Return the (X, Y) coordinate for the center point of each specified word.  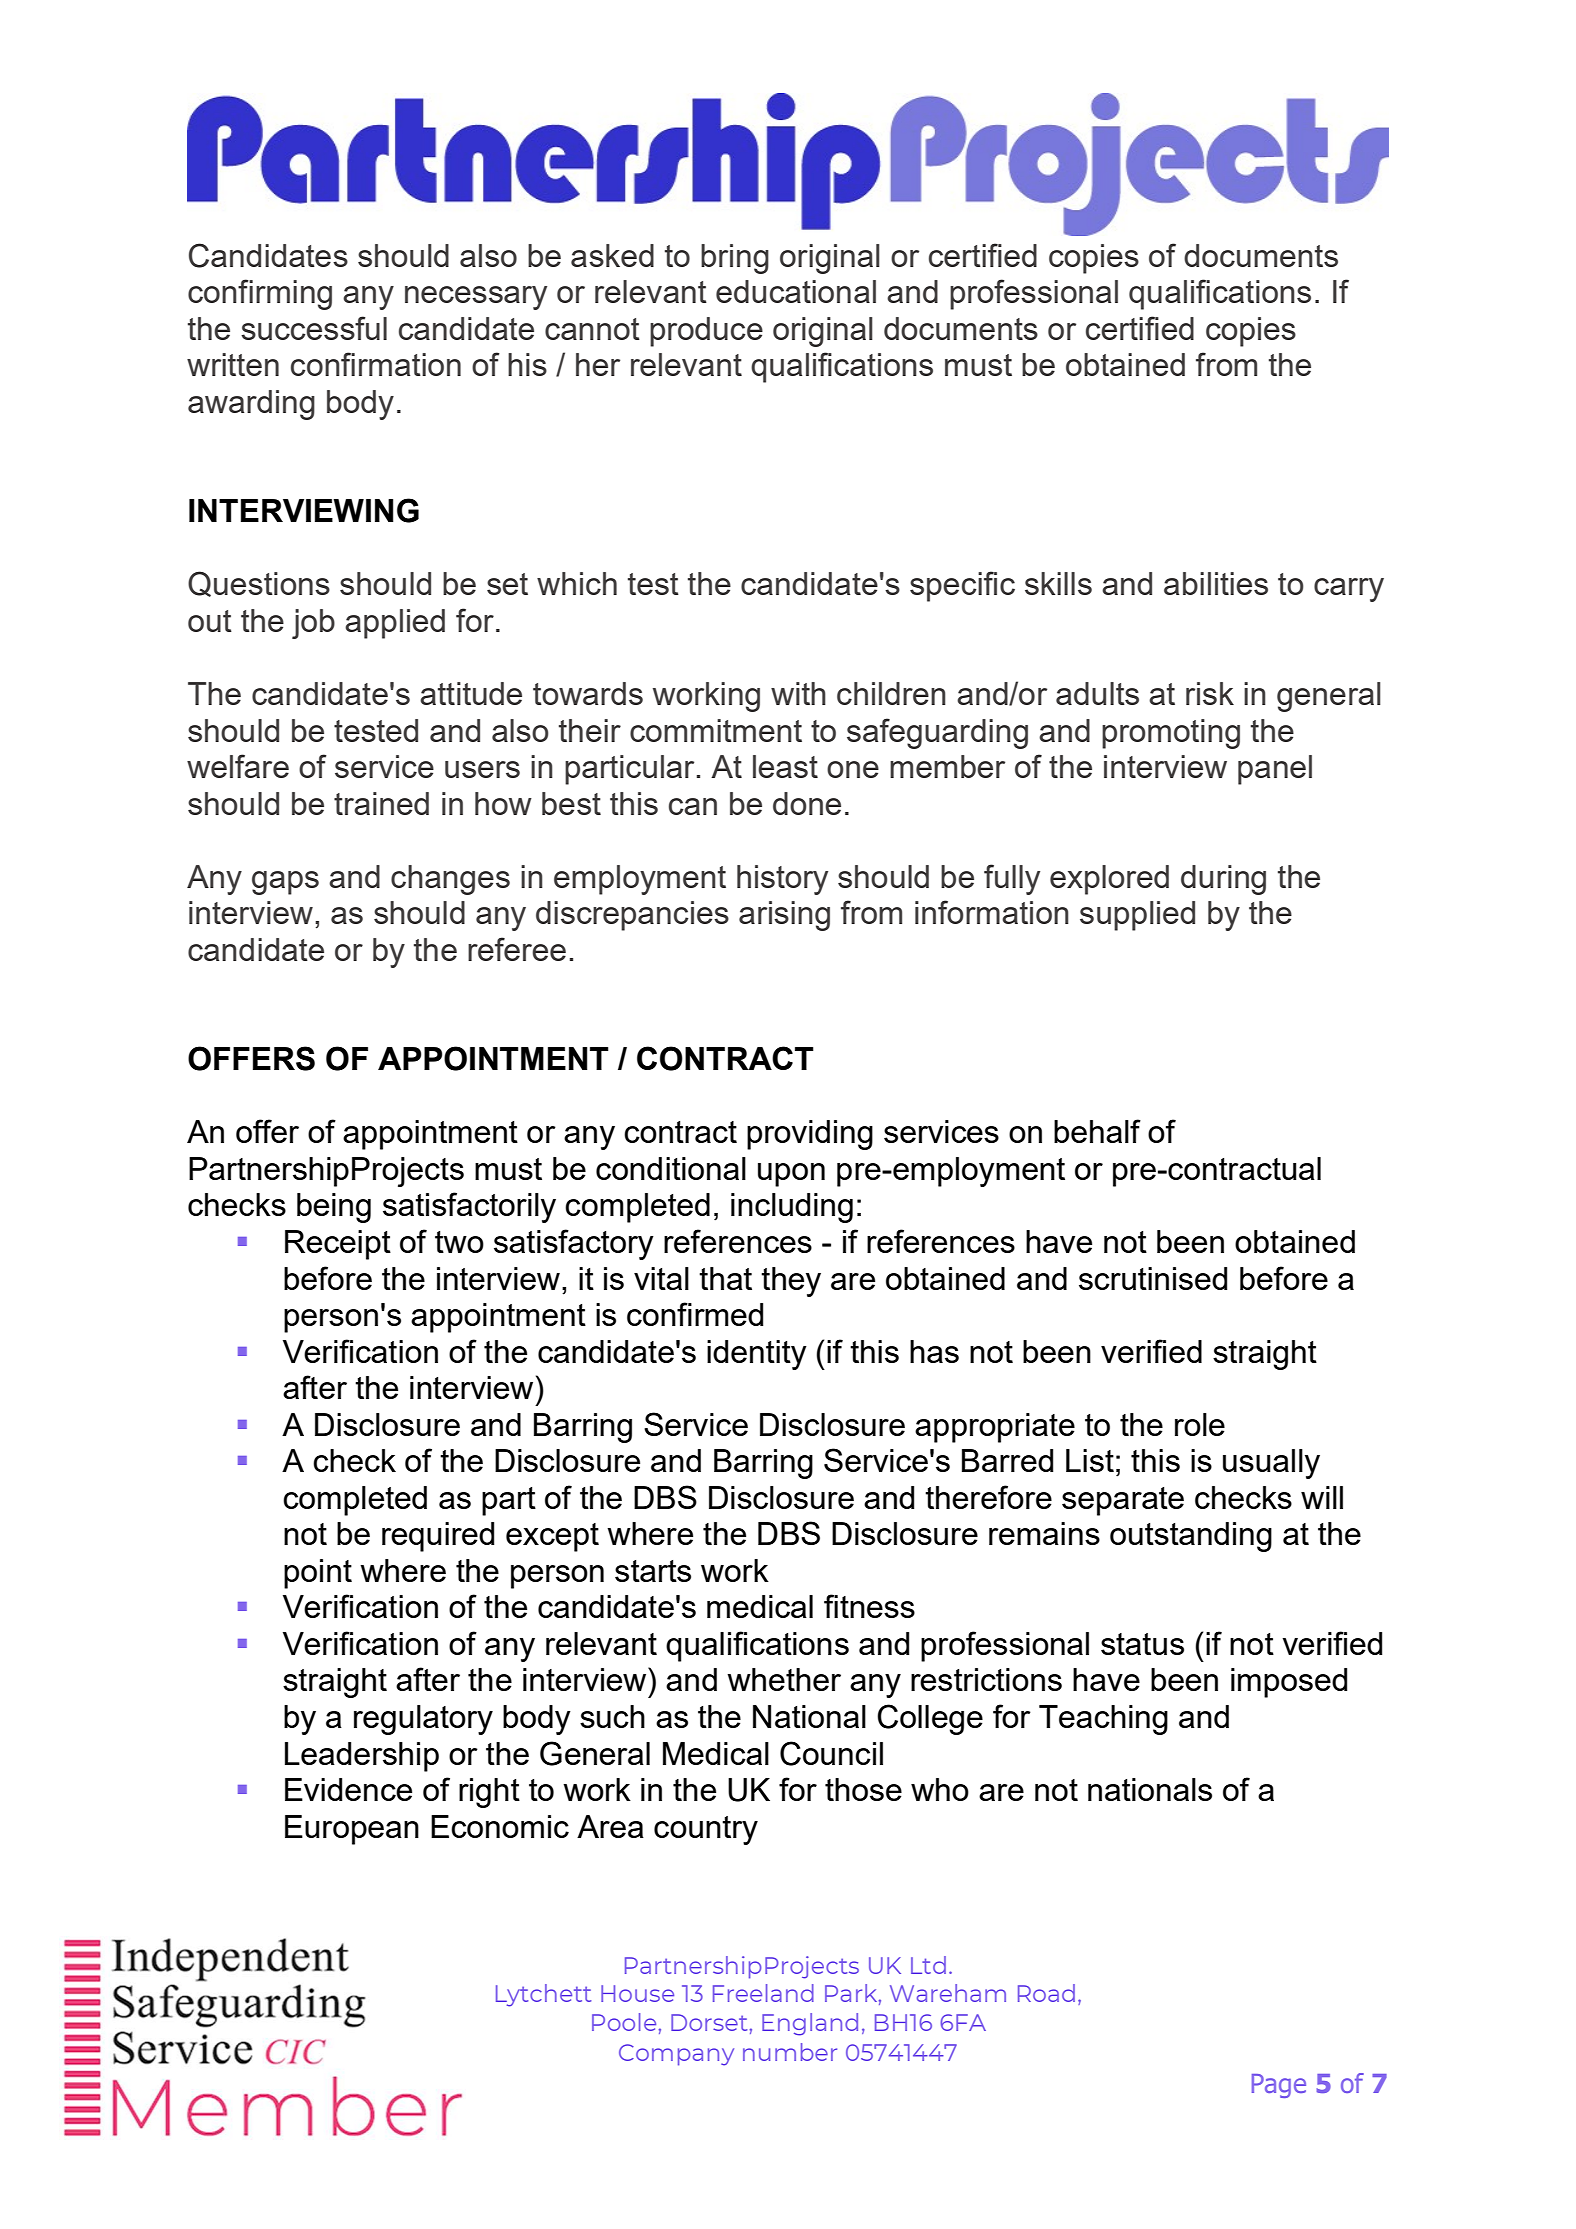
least (785, 766)
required (438, 1537)
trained (381, 803)
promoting (1171, 734)
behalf (1097, 1131)
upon (791, 1175)
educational (796, 291)
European (352, 1830)
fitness (869, 1606)
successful (314, 328)
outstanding (1191, 1537)
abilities (1216, 583)
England (810, 2024)
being (334, 1208)
